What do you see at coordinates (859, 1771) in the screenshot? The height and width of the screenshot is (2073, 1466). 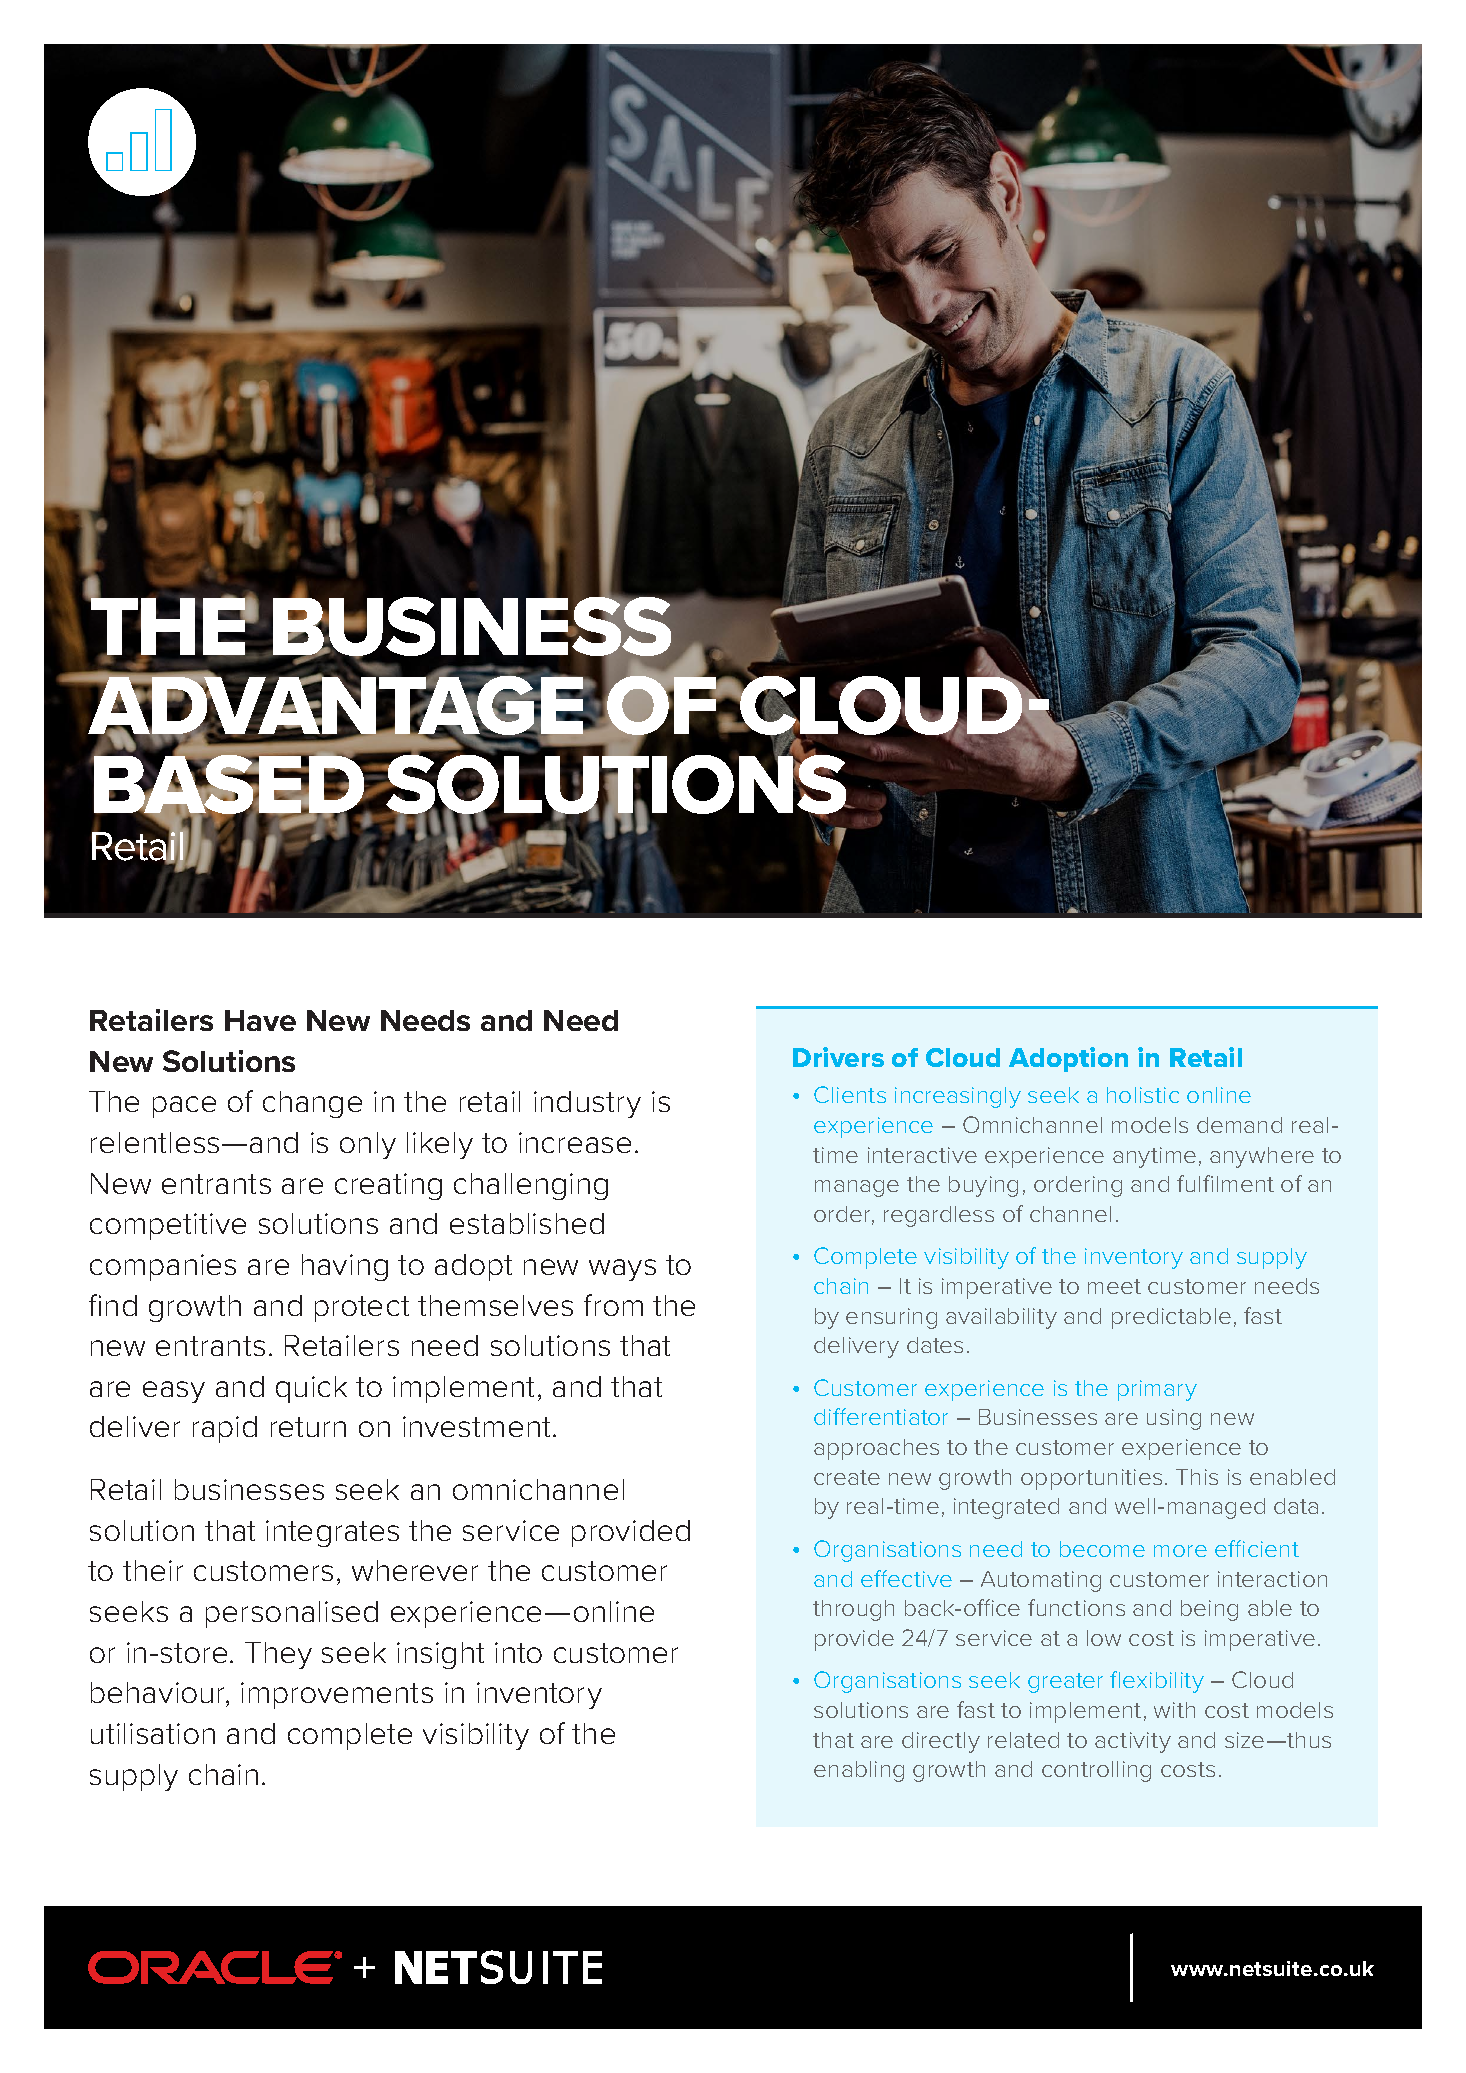 I see `enabling` at bounding box center [859, 1771].
